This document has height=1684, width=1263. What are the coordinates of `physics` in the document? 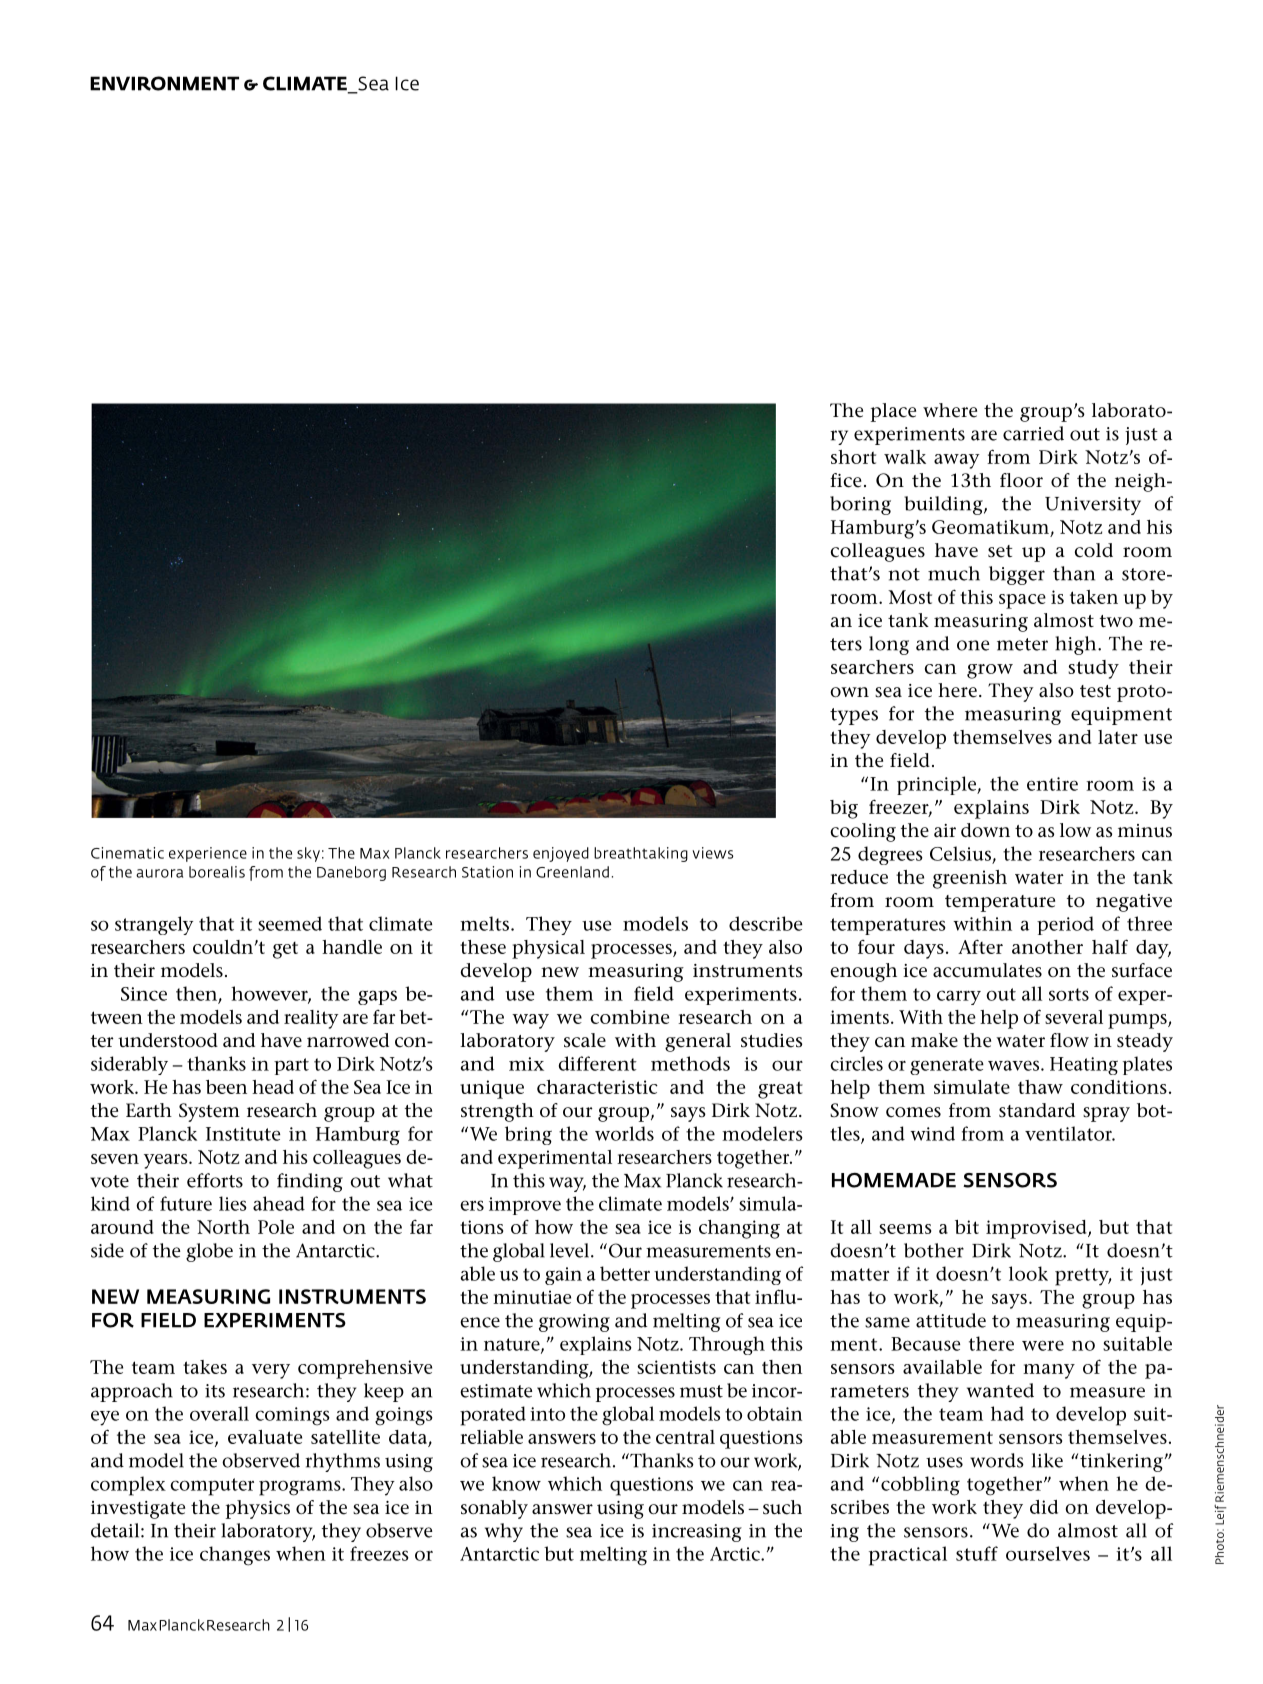 It's located at (258, 1509).
